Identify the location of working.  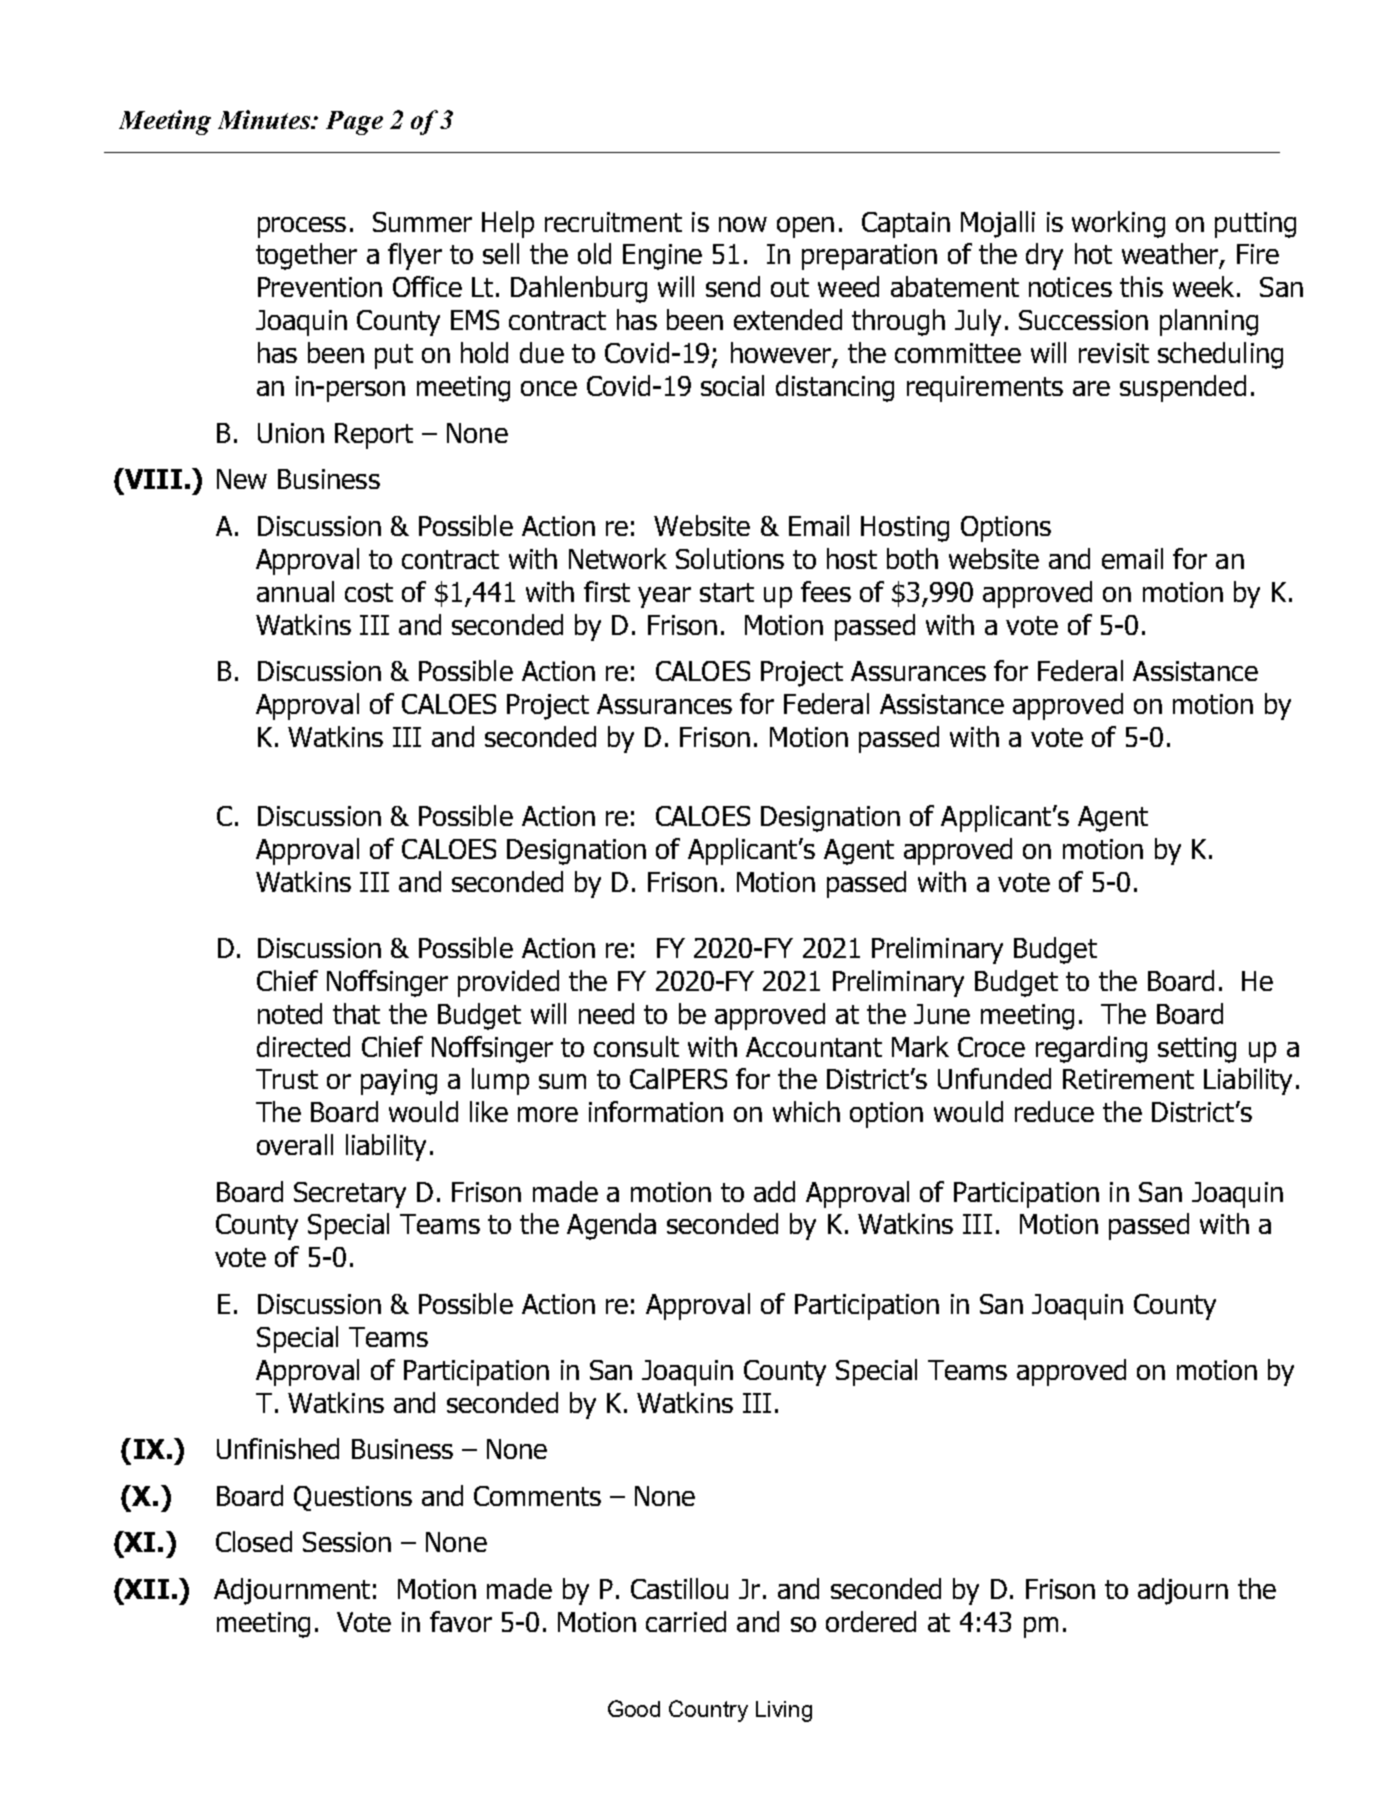
(1118, 224).
